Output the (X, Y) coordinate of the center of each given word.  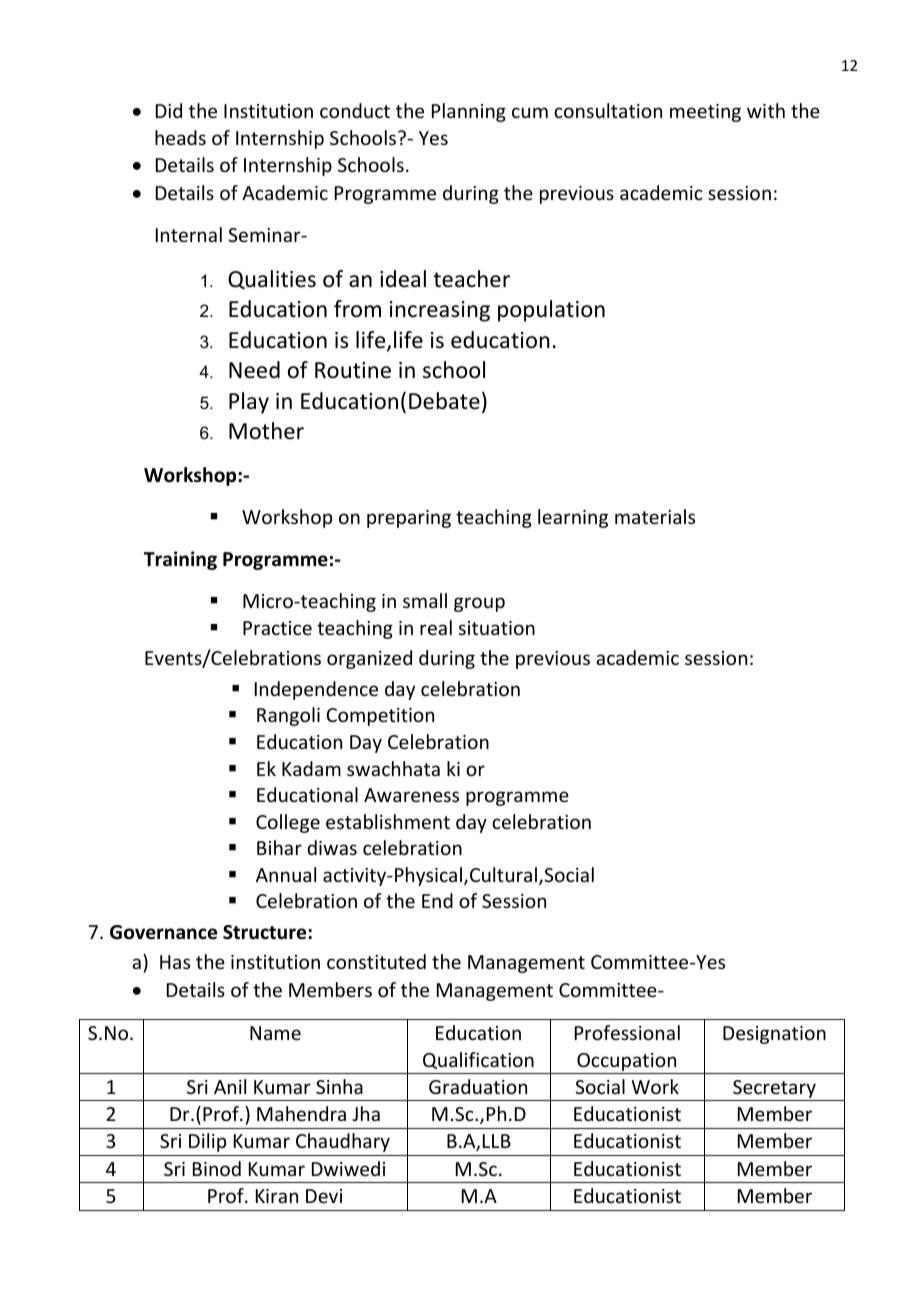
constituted (376, 961)
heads (180, 137)
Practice (277, 628)
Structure (266, 932)
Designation (774, 1035)
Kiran (277, 1196)
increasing (440, 311)
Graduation (478, 1086)
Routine (353, 370)
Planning (469, 112)
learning (573, 518)
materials (655, 516)
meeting (705, 113)
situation (497, 628)
